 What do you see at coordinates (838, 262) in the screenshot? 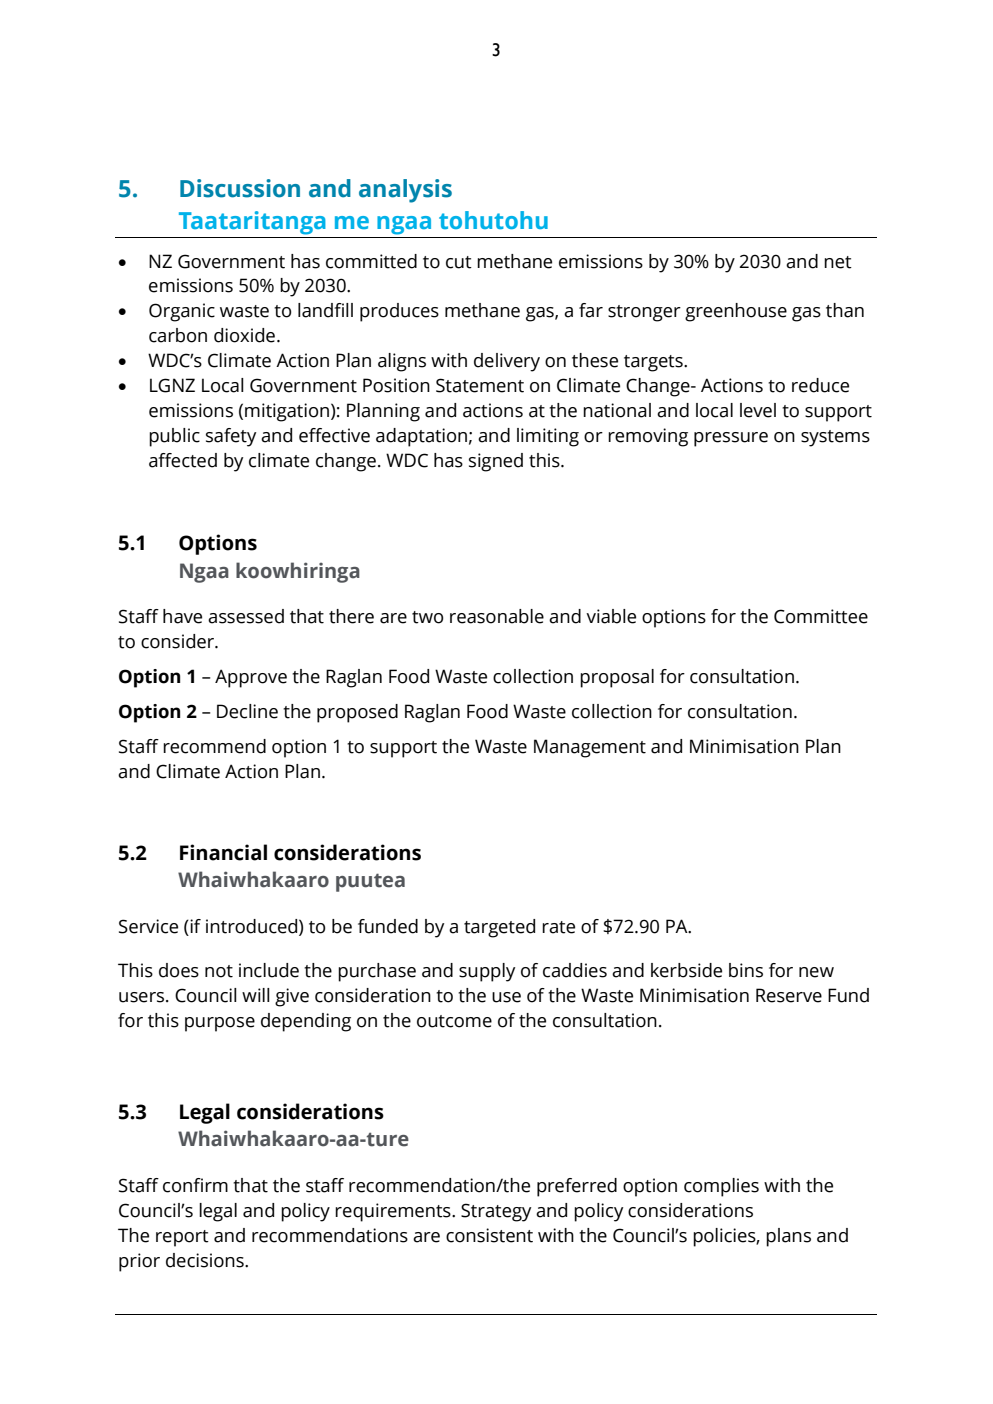
I see `net` at bounding box center [838, 262].
